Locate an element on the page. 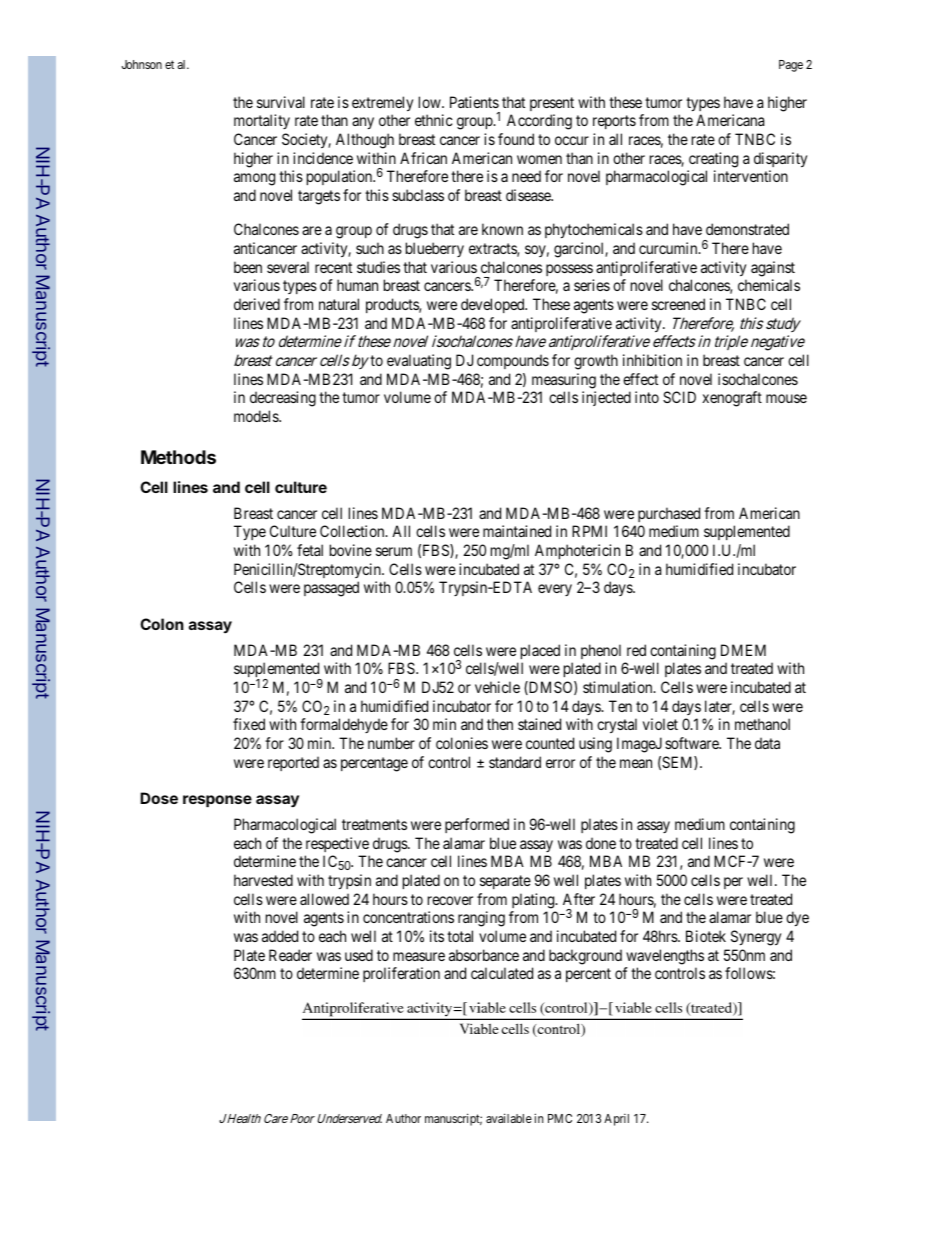 Image resolution: width=952 pixels, height=1233 pixels. Reader is located at coordinates (290, 955).
